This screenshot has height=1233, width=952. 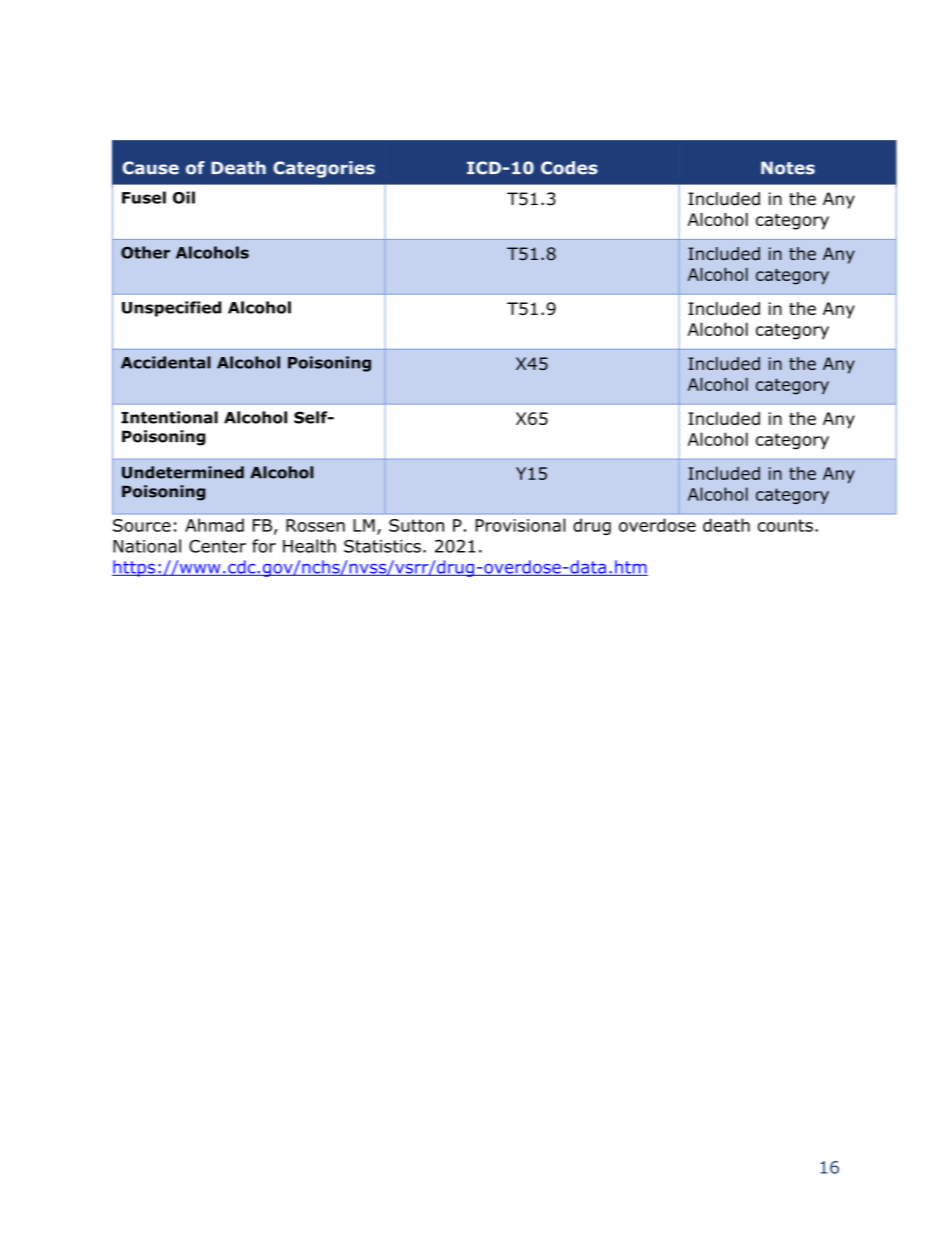 I want to click on Codes, so click(x=569, y=168).
